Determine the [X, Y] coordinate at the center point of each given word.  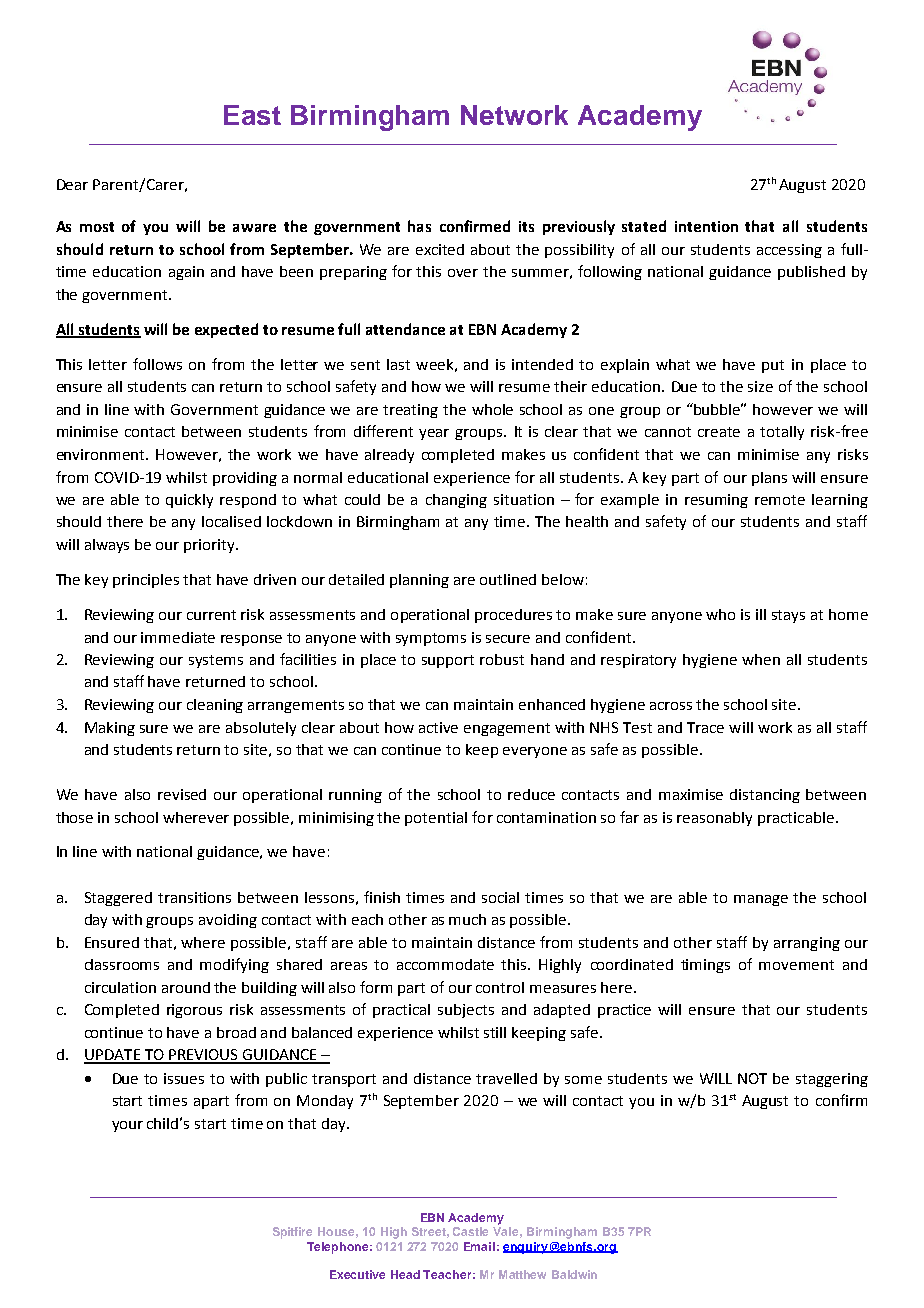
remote [780, 500]
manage [761, 900]
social [500, 897]
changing [456, 501]
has [419, 226]
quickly [189, 501]
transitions [194, 897]
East [252, 115]
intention [706, 226]
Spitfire [292, 1233]
